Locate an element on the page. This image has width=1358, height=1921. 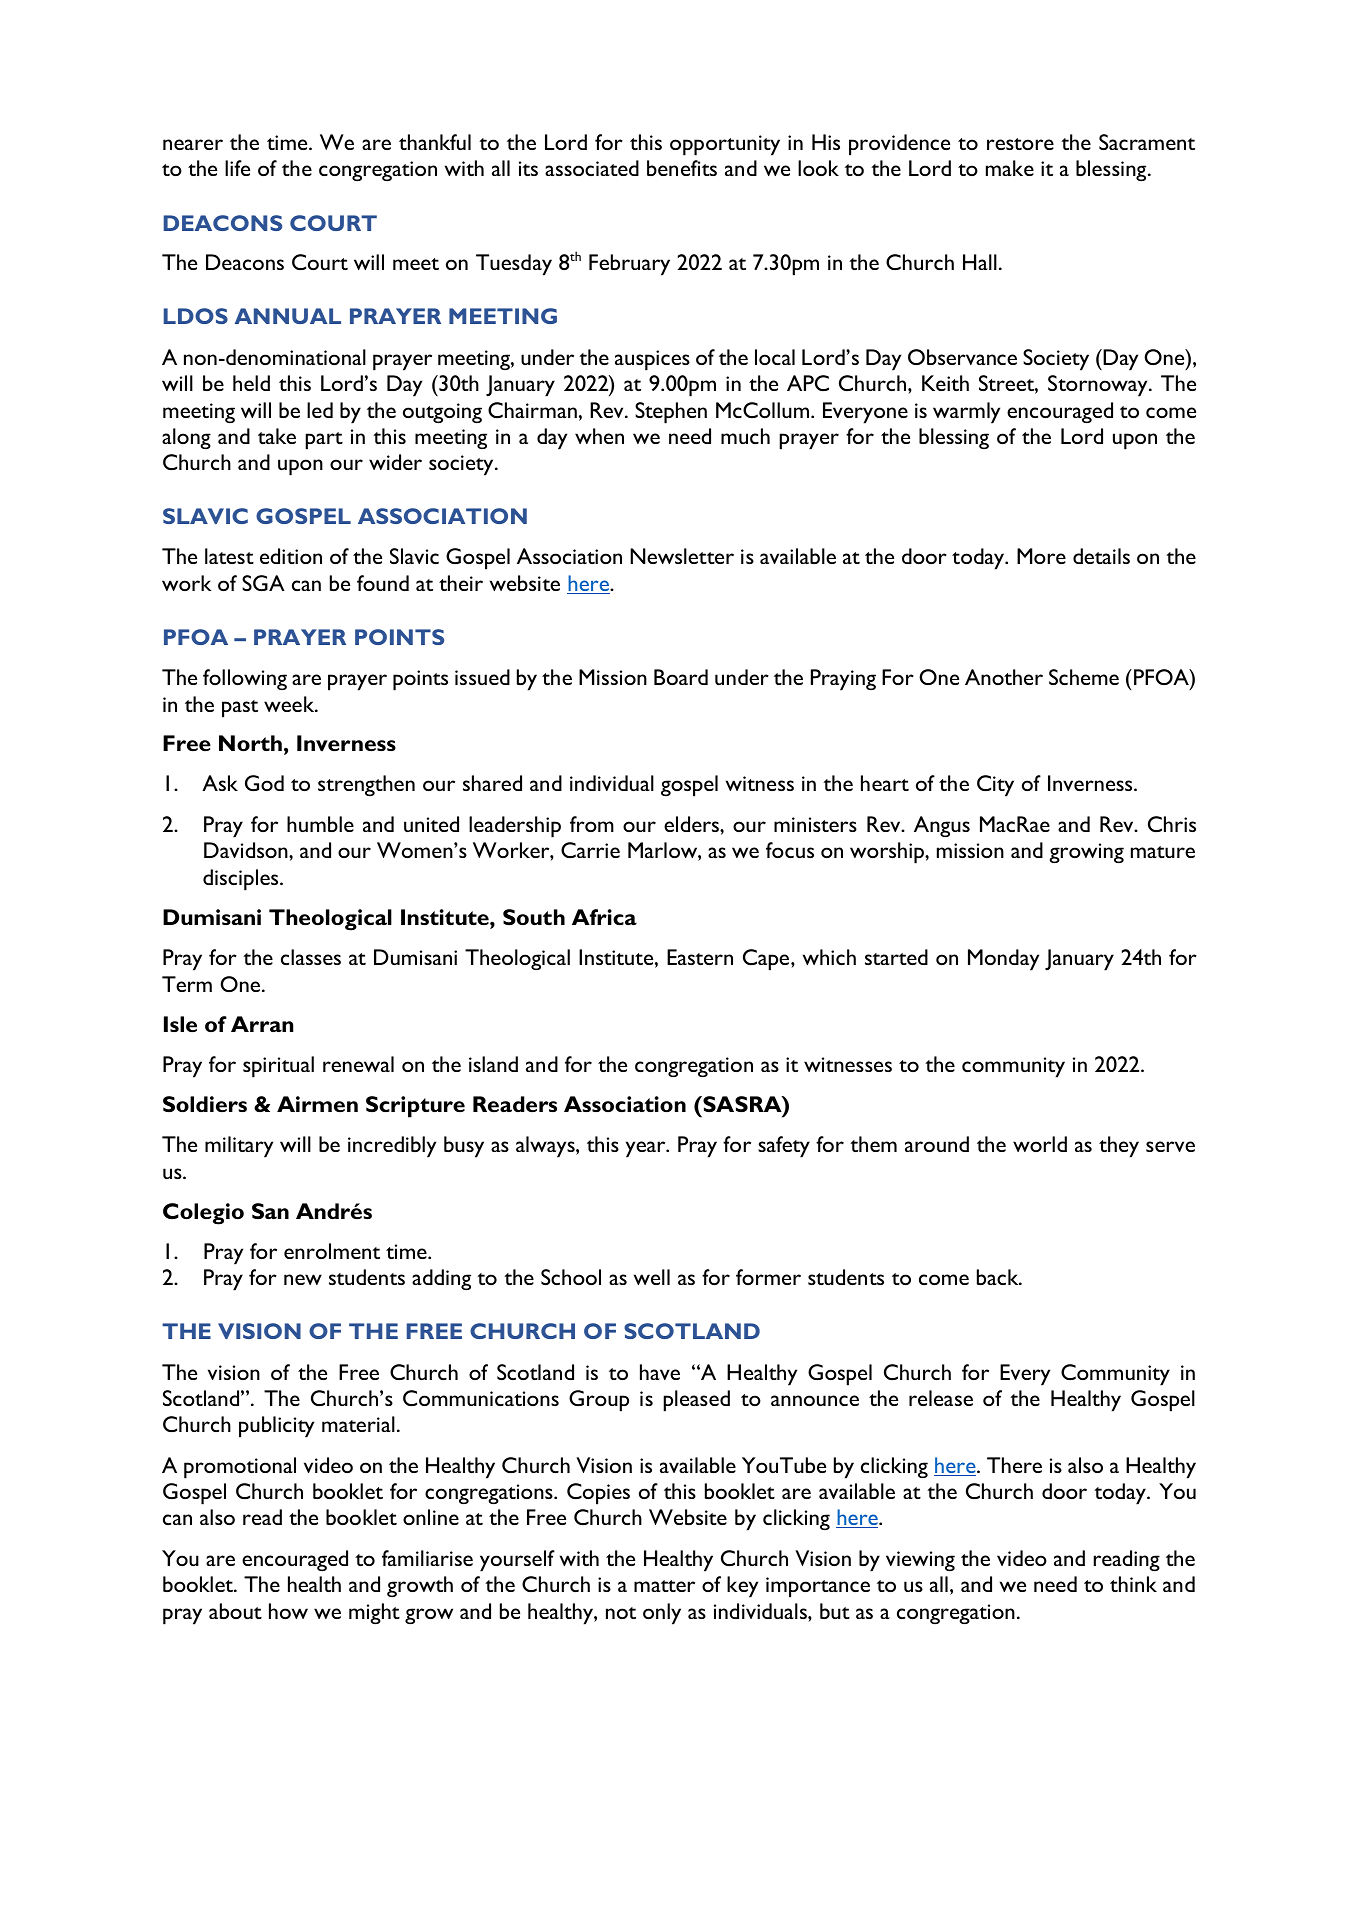
how is located at coordinates (288, 1611).
